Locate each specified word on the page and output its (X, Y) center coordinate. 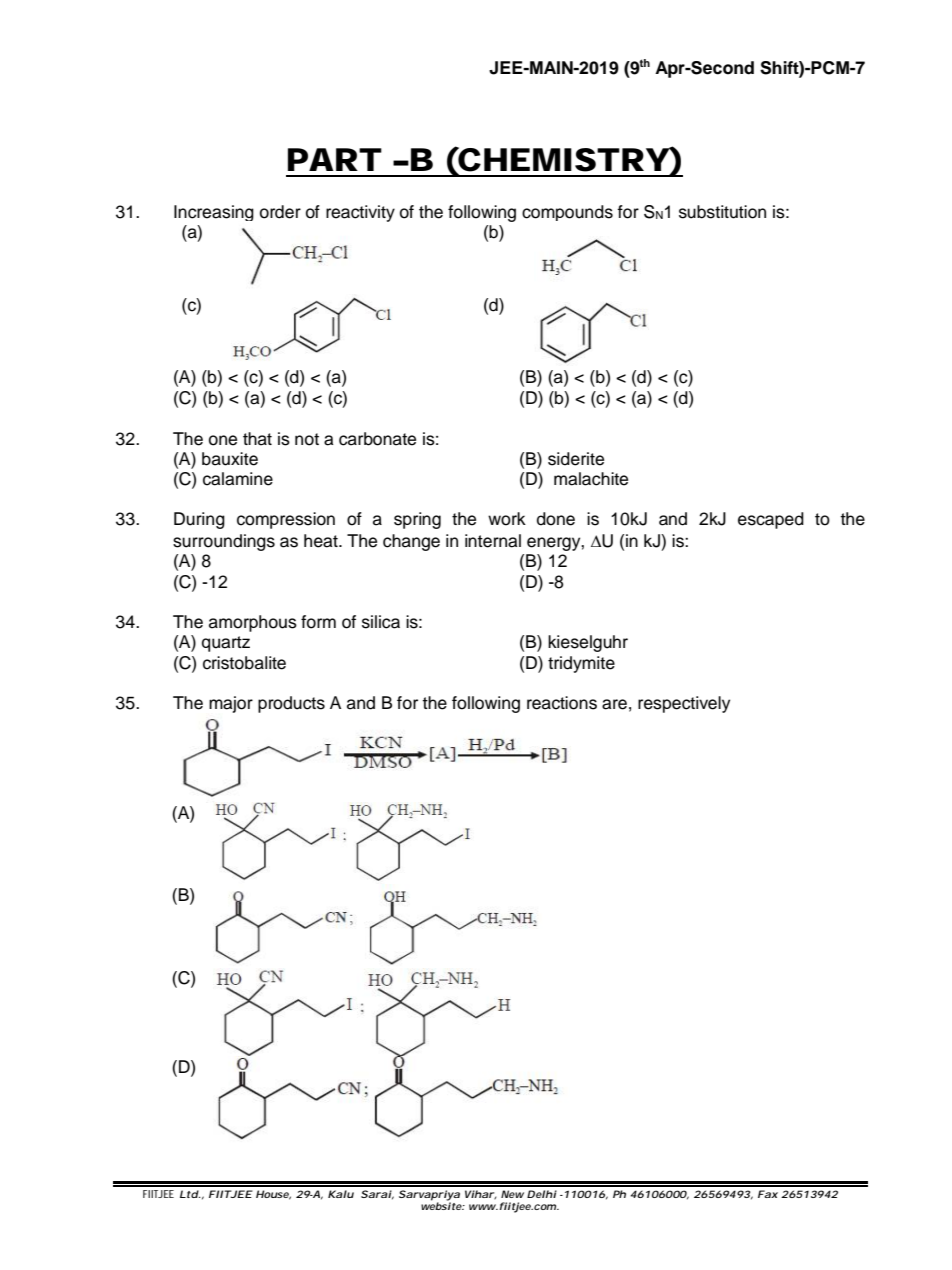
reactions (562, 703)
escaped (771, 520)
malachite (591, 479)
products (291, 704)
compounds (567, 213)
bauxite (230, 459)
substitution (722, 212)
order (280, 212)
